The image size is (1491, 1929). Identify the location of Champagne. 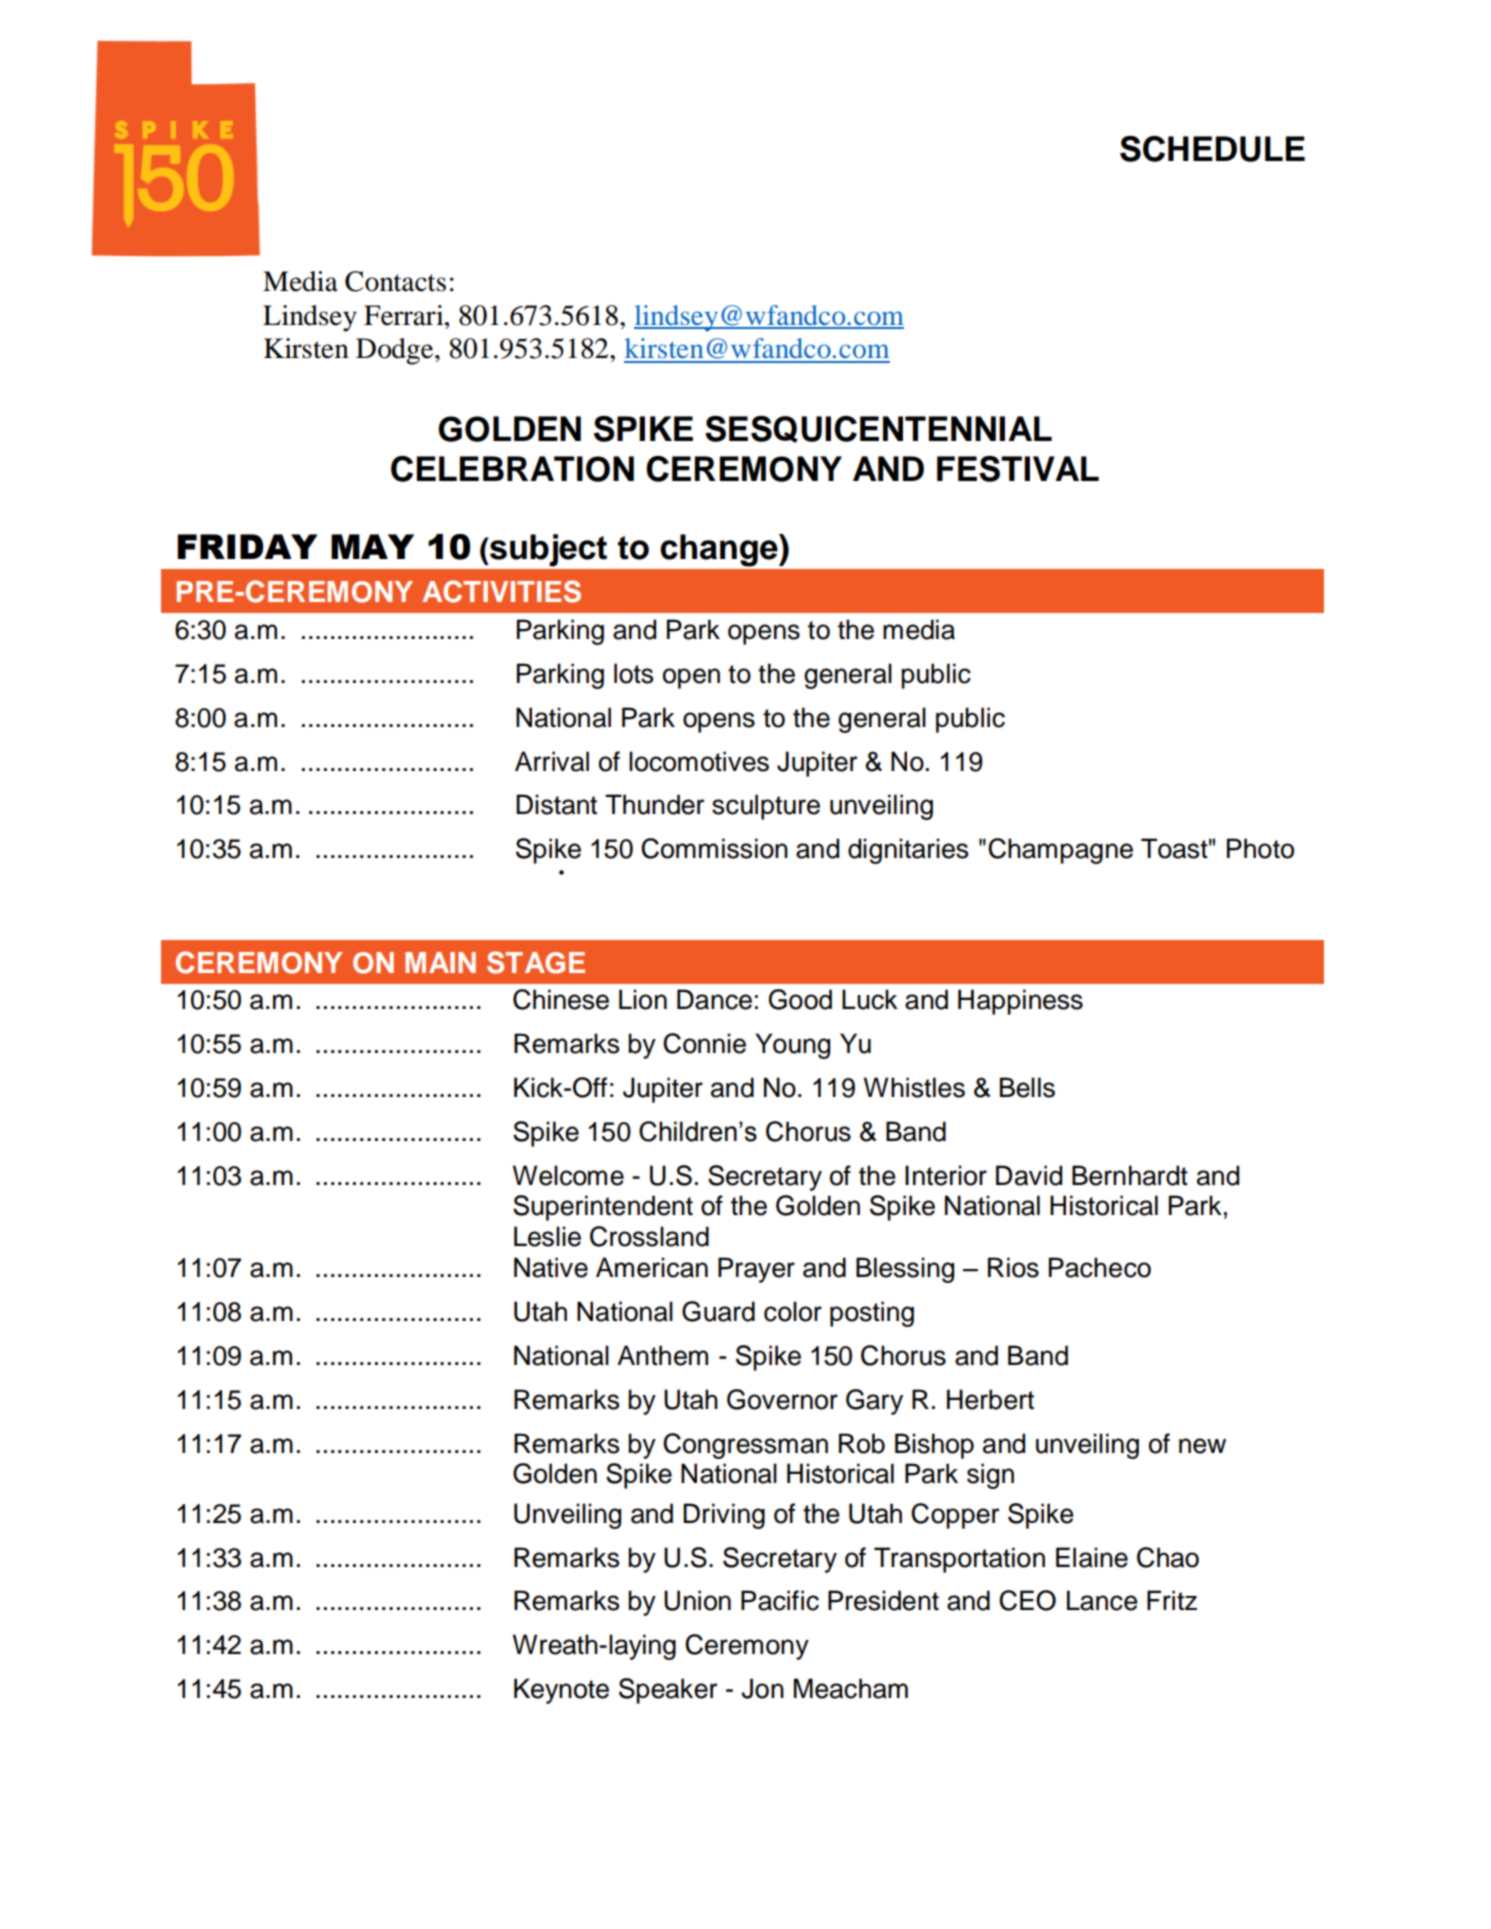
(1060, 851).
